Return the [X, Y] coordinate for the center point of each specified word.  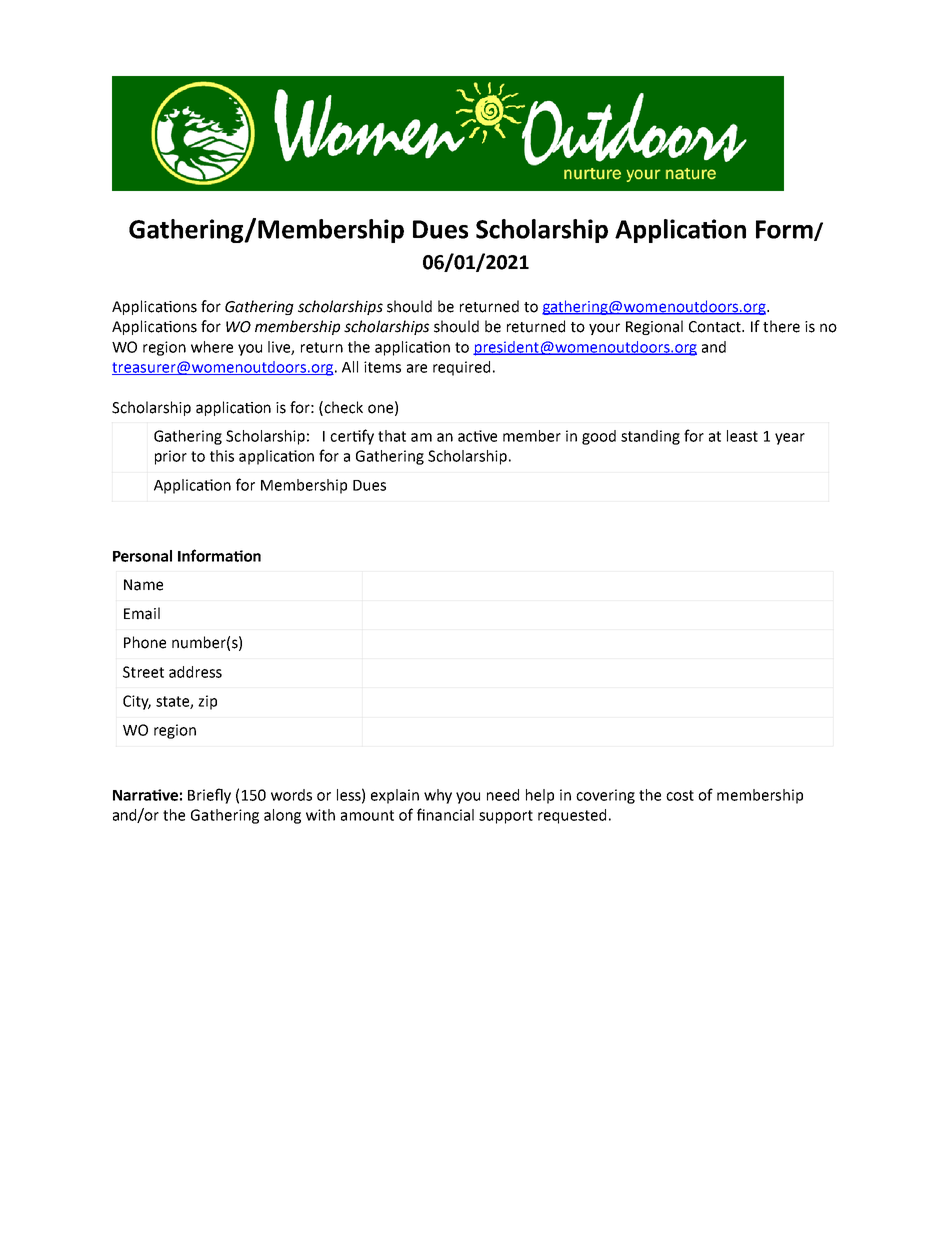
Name [143, 585]
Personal [142, 556]
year [790, 439]
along [282, 816]
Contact [716, 327]
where [212, 347]
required [461, 368]
